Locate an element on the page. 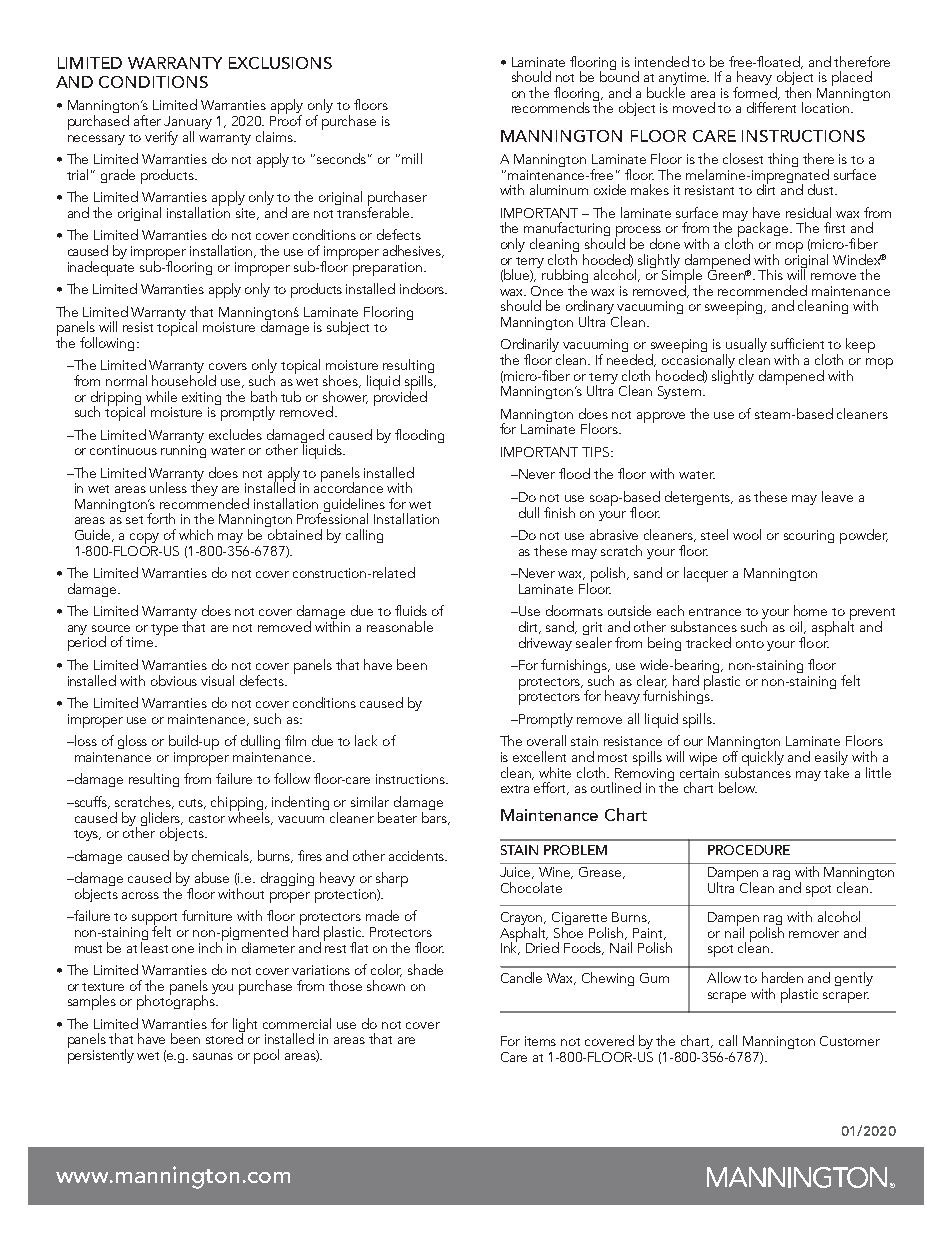 The height and width of the document is (1233, 952). photographs is located at coordinates (177, 1001).
